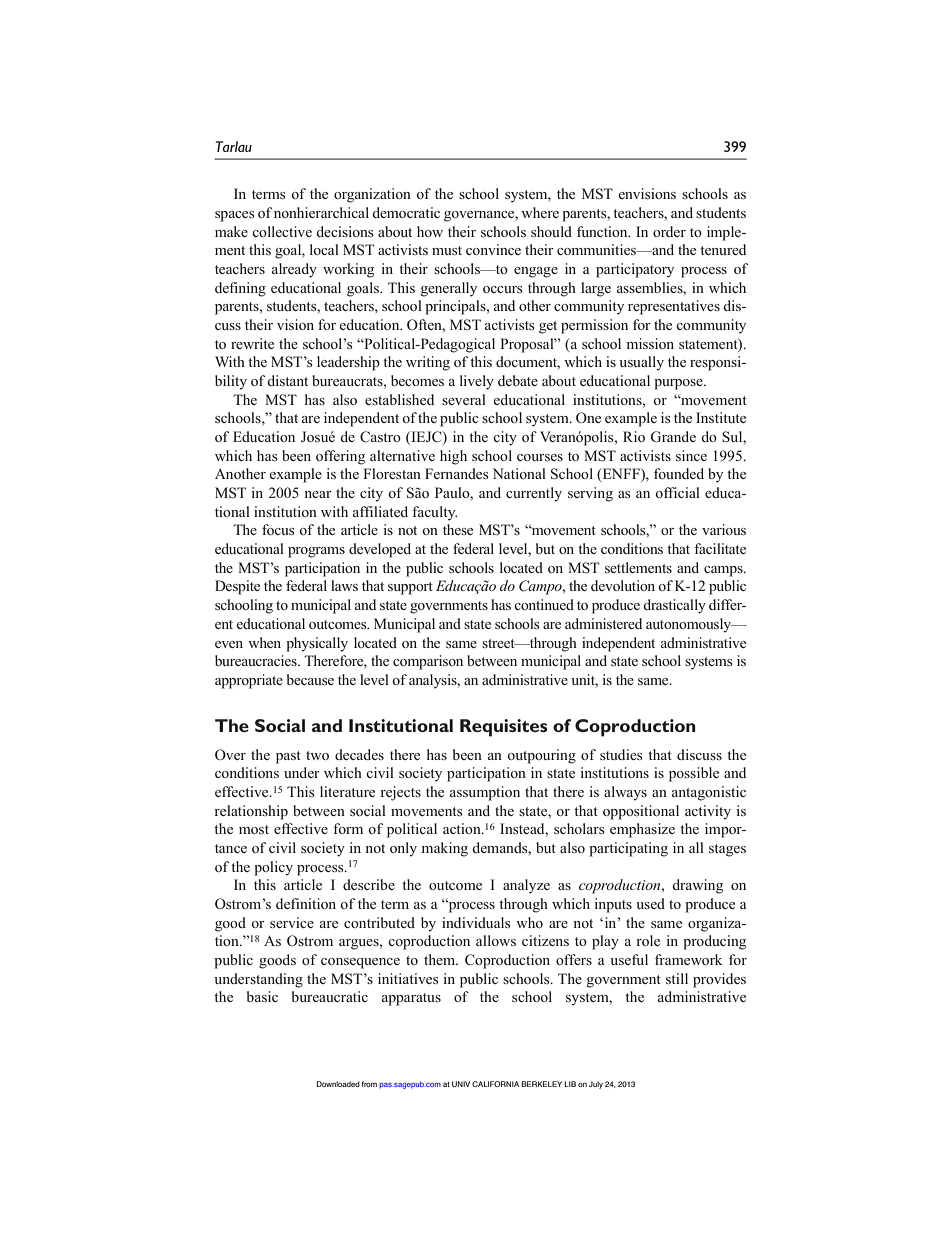 The image size is (952, 1233). Describe the element at coordinates (338, 1084) in the screenshot. I see `Downloaded` at that location.
